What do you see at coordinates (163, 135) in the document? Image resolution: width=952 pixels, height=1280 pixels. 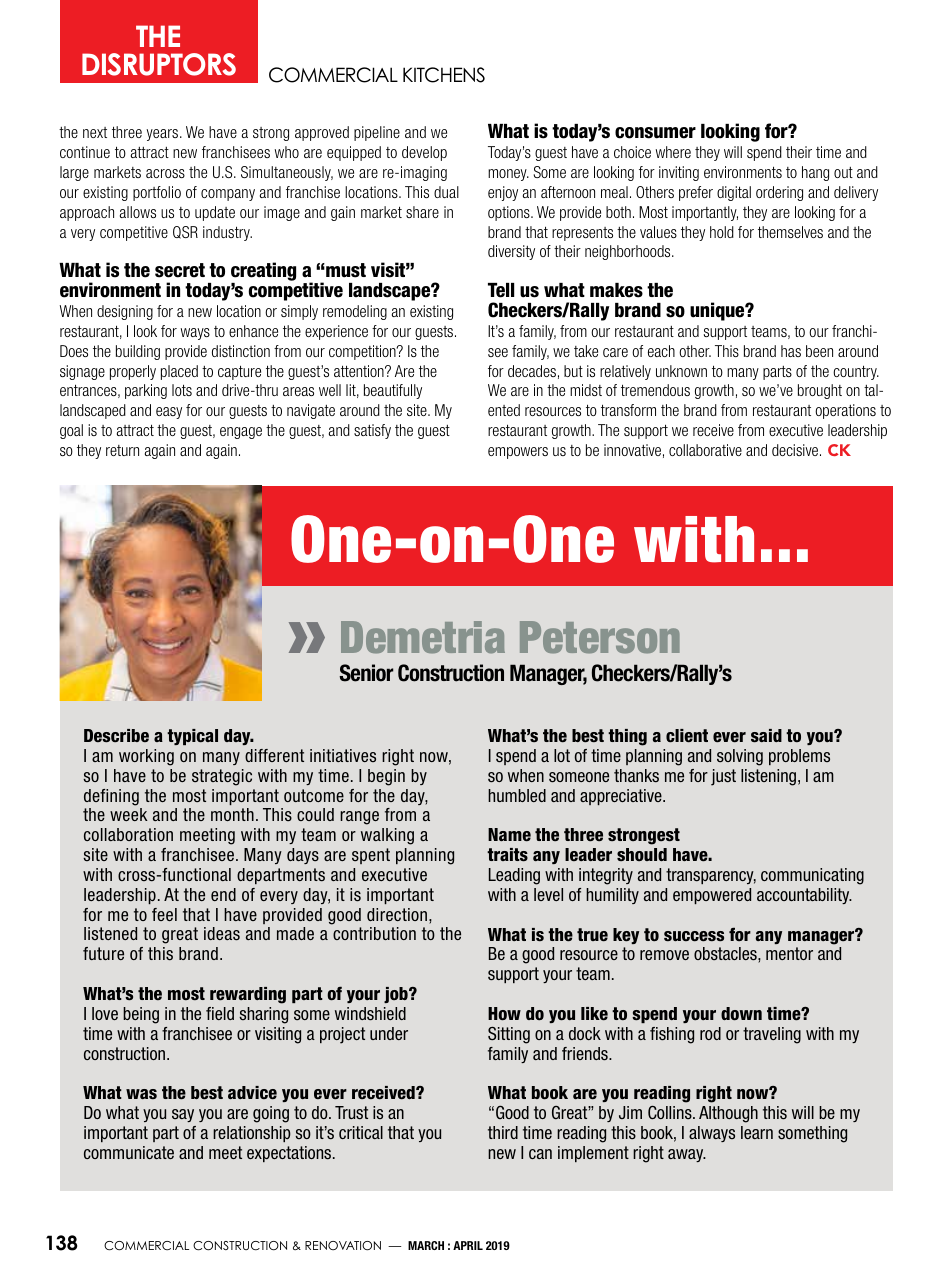 I see `years` at bounding box center [163, 135].
